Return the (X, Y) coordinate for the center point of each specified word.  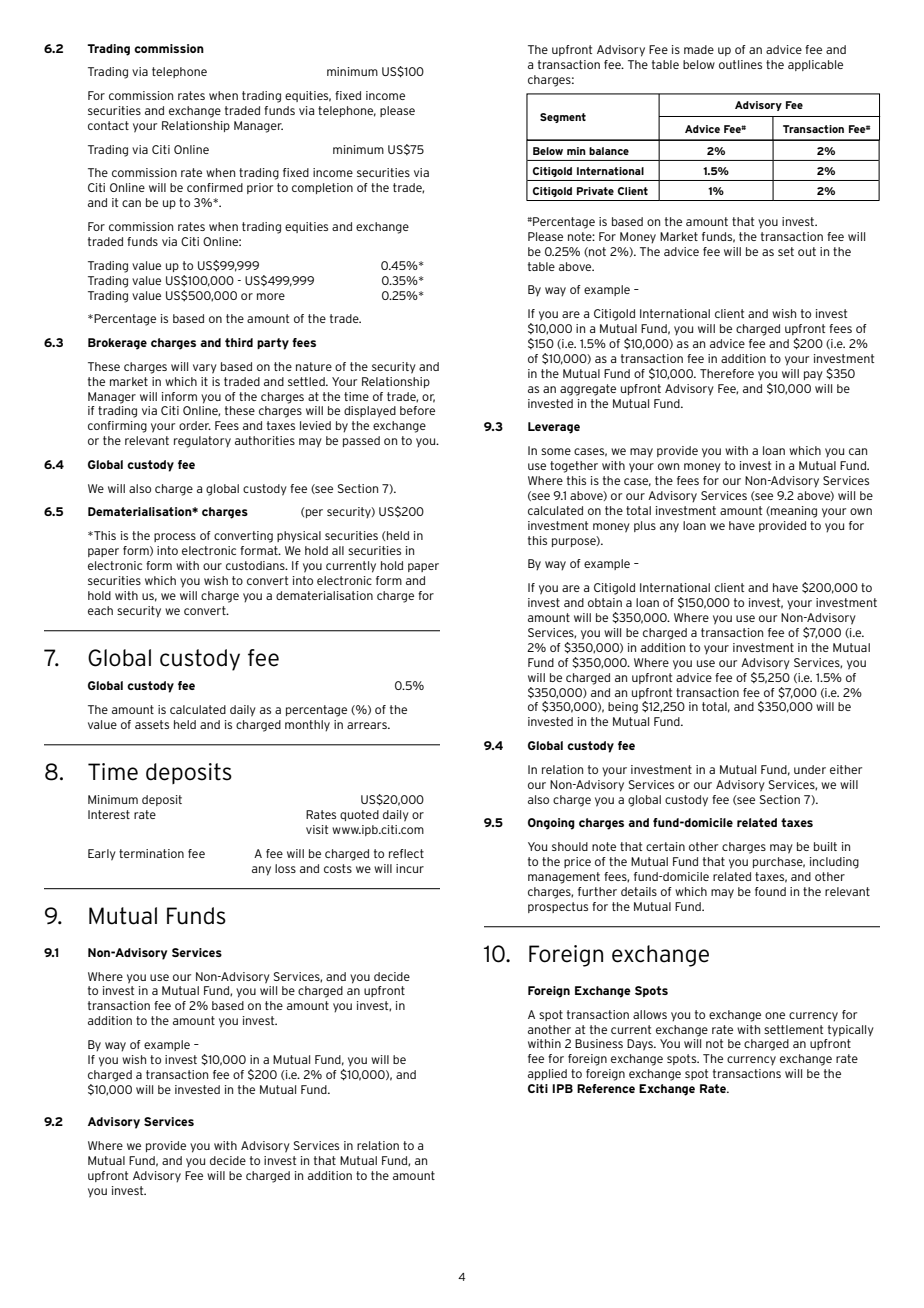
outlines (740, 64)
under (810, 769)
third (239, 342)
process (175, 537)
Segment (563, 118)
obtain (605, 602)
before (417, 410)
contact (108, 125)
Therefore (727, 373)
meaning (793, 512)
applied (547, 1074)
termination (151, 853)
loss (285, 868)
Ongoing (551, 824)
